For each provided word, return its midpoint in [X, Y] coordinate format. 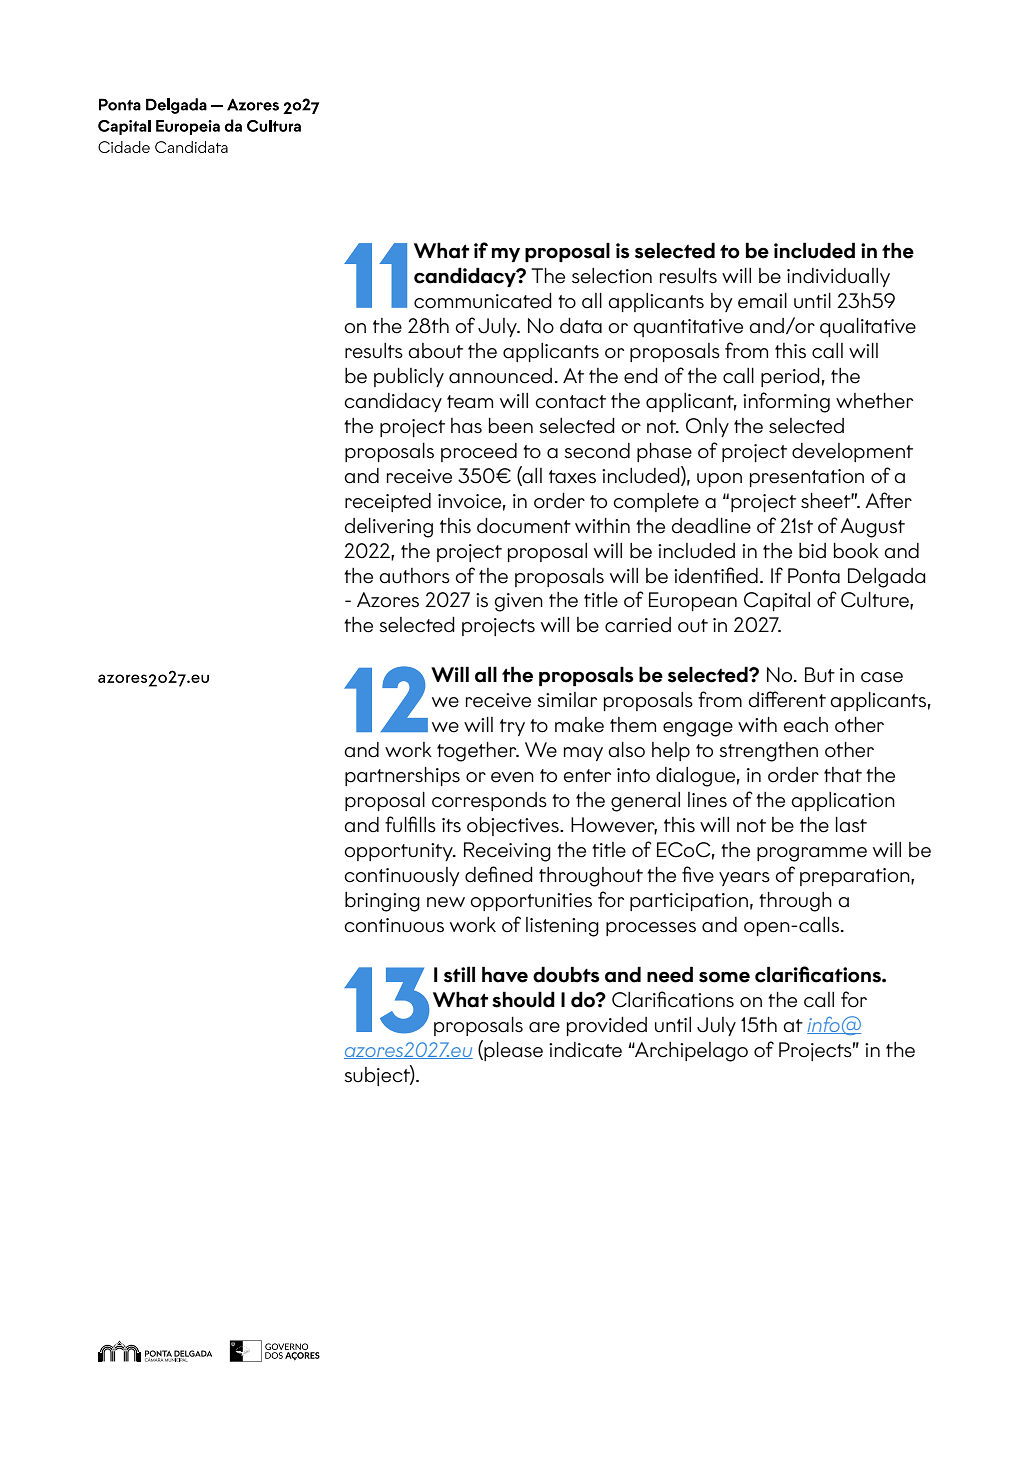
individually [838, 277]
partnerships [402, 776]
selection [612, 276]
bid [812, 551]
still [459, 974]
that [843, 775]
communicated [483, 301]
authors [414, 576]
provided [607, 1026]
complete [656, 502]
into [633, 775]
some [724, 977]
